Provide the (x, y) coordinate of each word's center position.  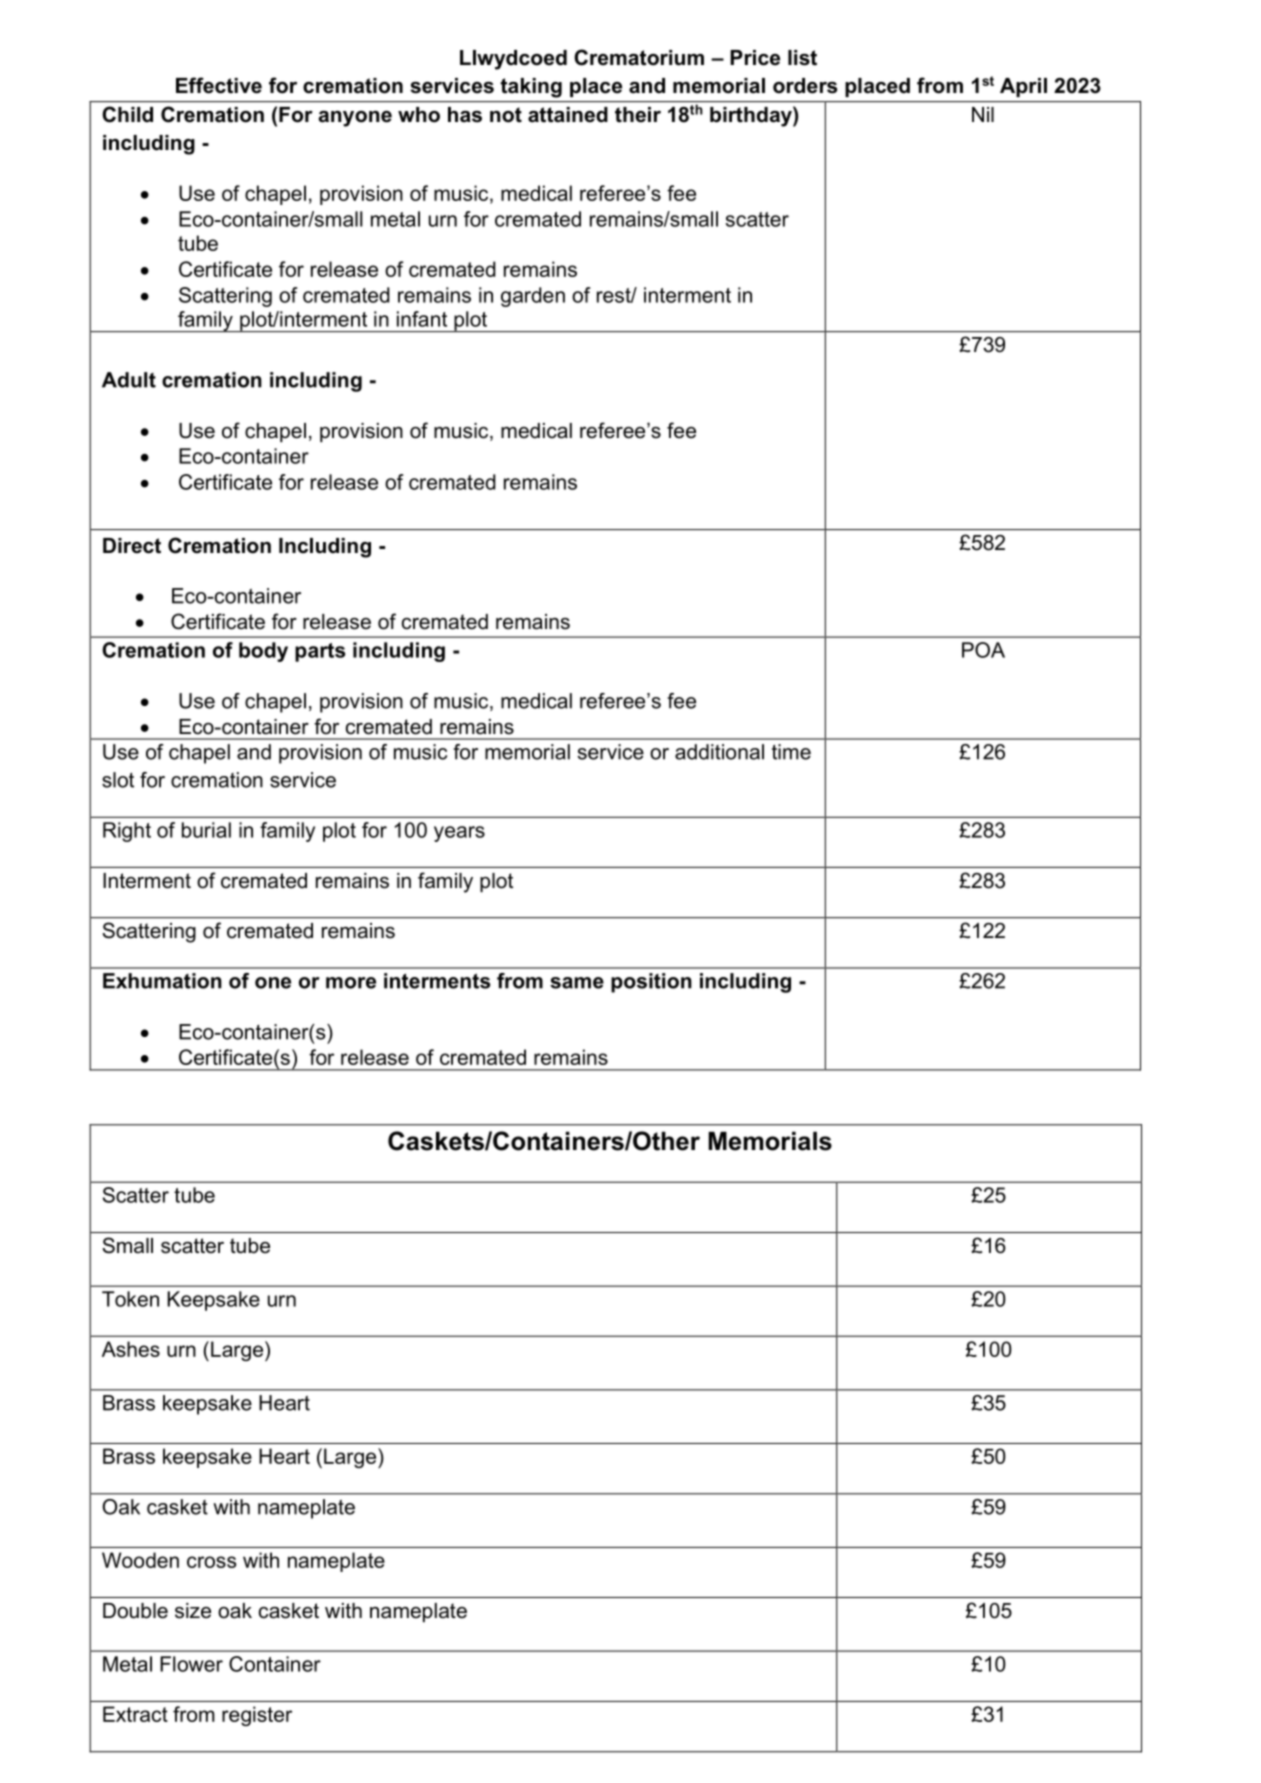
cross (212, 1562)
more (351, 983)
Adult (129, 380)
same (577, 983)
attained (568, 115)
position (651, 983)
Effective (219, 85)
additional (719, 752)
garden (533, 297)
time (791, 752)
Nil (983, 114)
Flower (191, 1664)
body (263, 652)
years (459, 834)
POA (983, 650)
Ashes (131, 1349)
